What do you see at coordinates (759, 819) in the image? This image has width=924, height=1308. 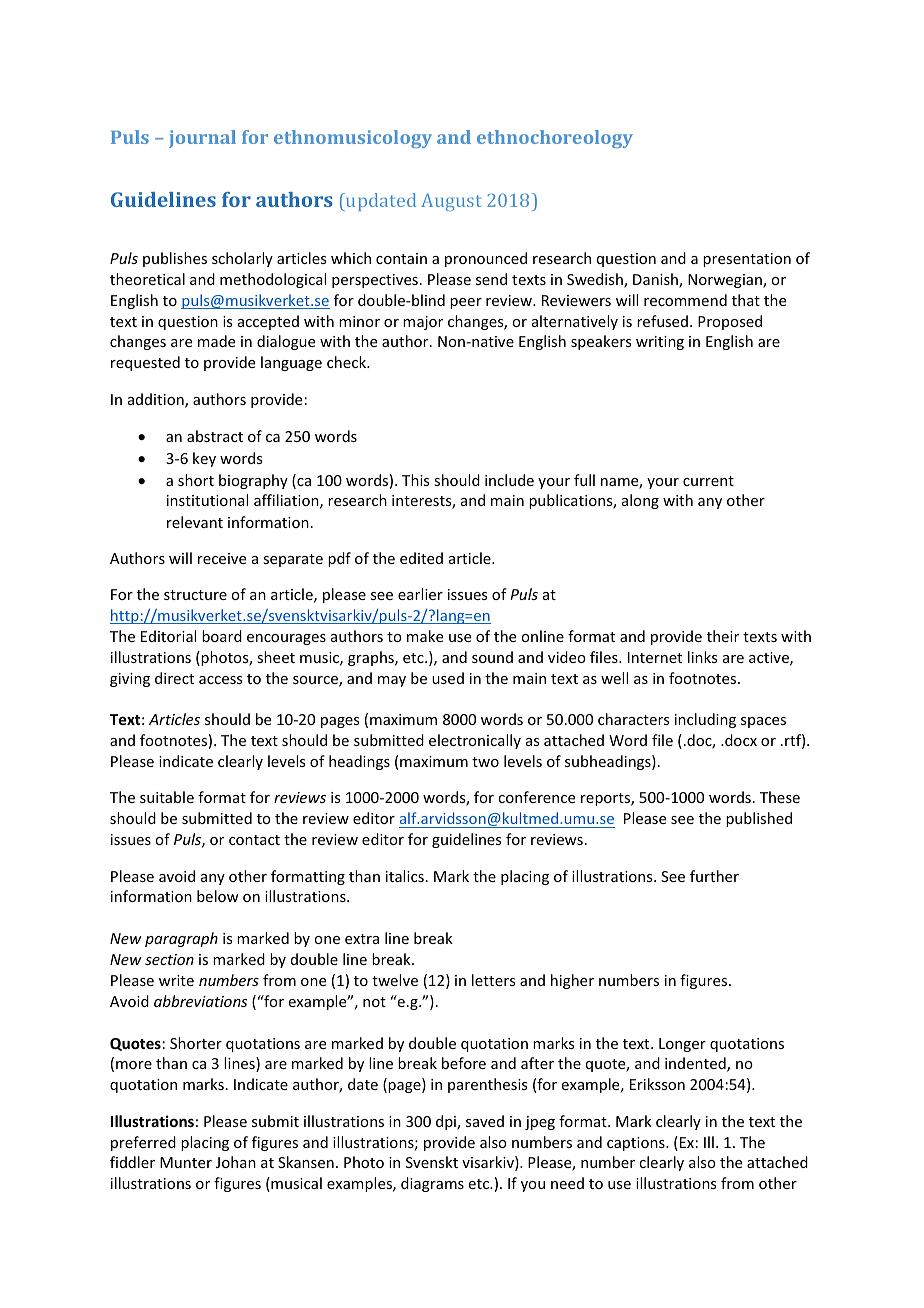 I see `published` at bounding box center [759, 819].
